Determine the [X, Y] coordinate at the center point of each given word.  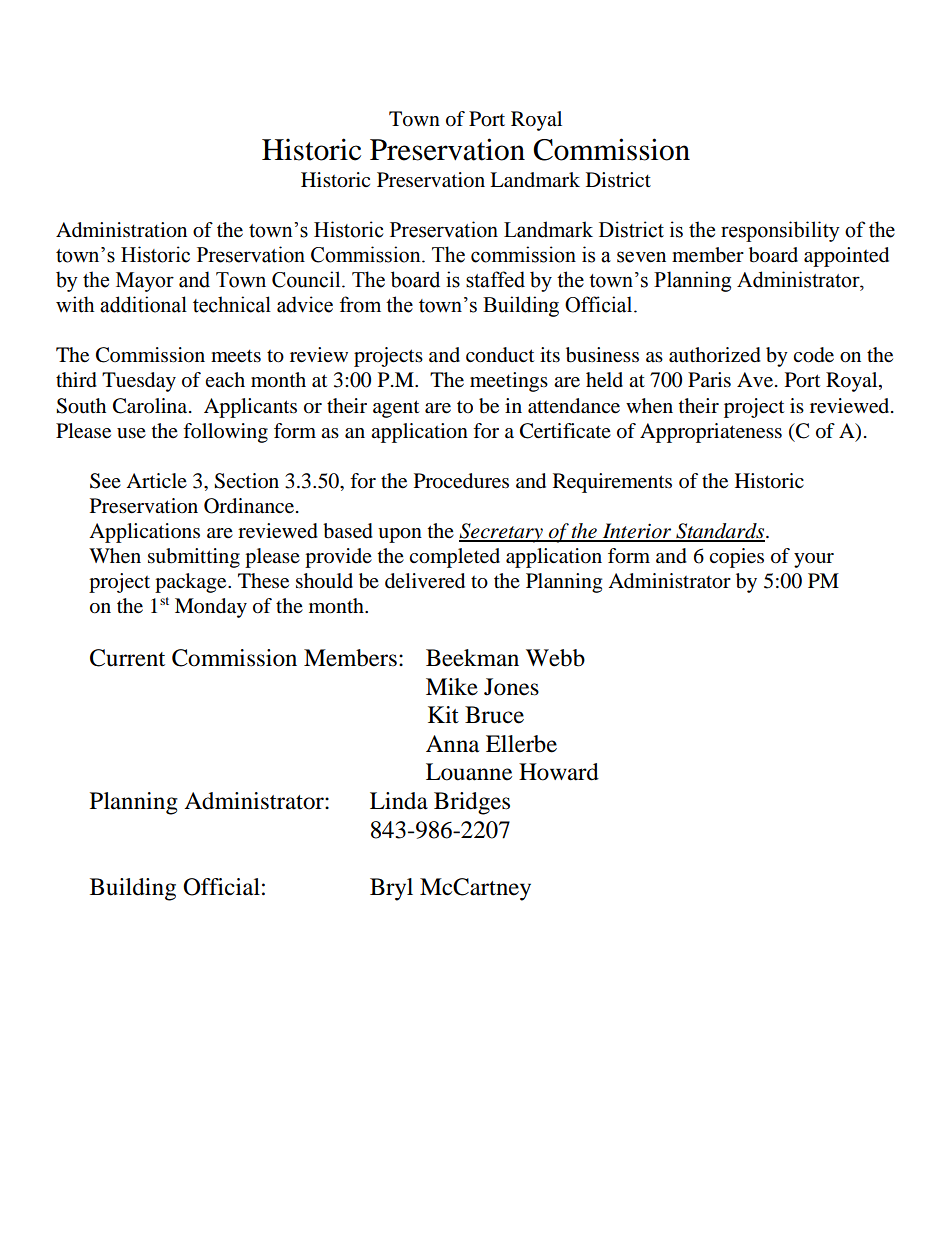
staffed [495, 279]
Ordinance [250, 506]
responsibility [780, 231]
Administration [121, 230]
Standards [719, 532]
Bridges [472, 803]
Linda [399, 801]
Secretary [502, 533]
